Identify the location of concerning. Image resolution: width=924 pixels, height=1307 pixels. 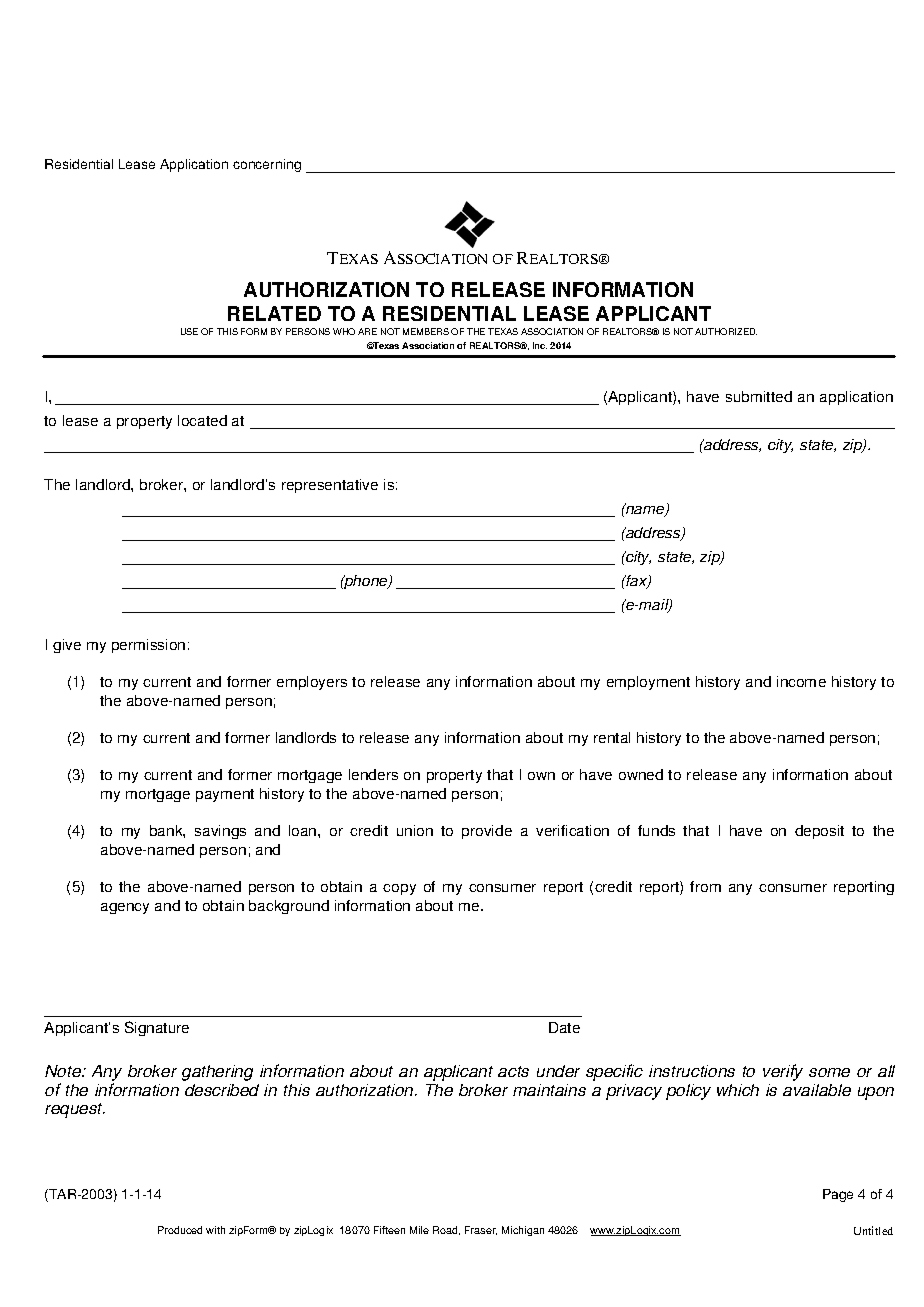
(267, 165).
